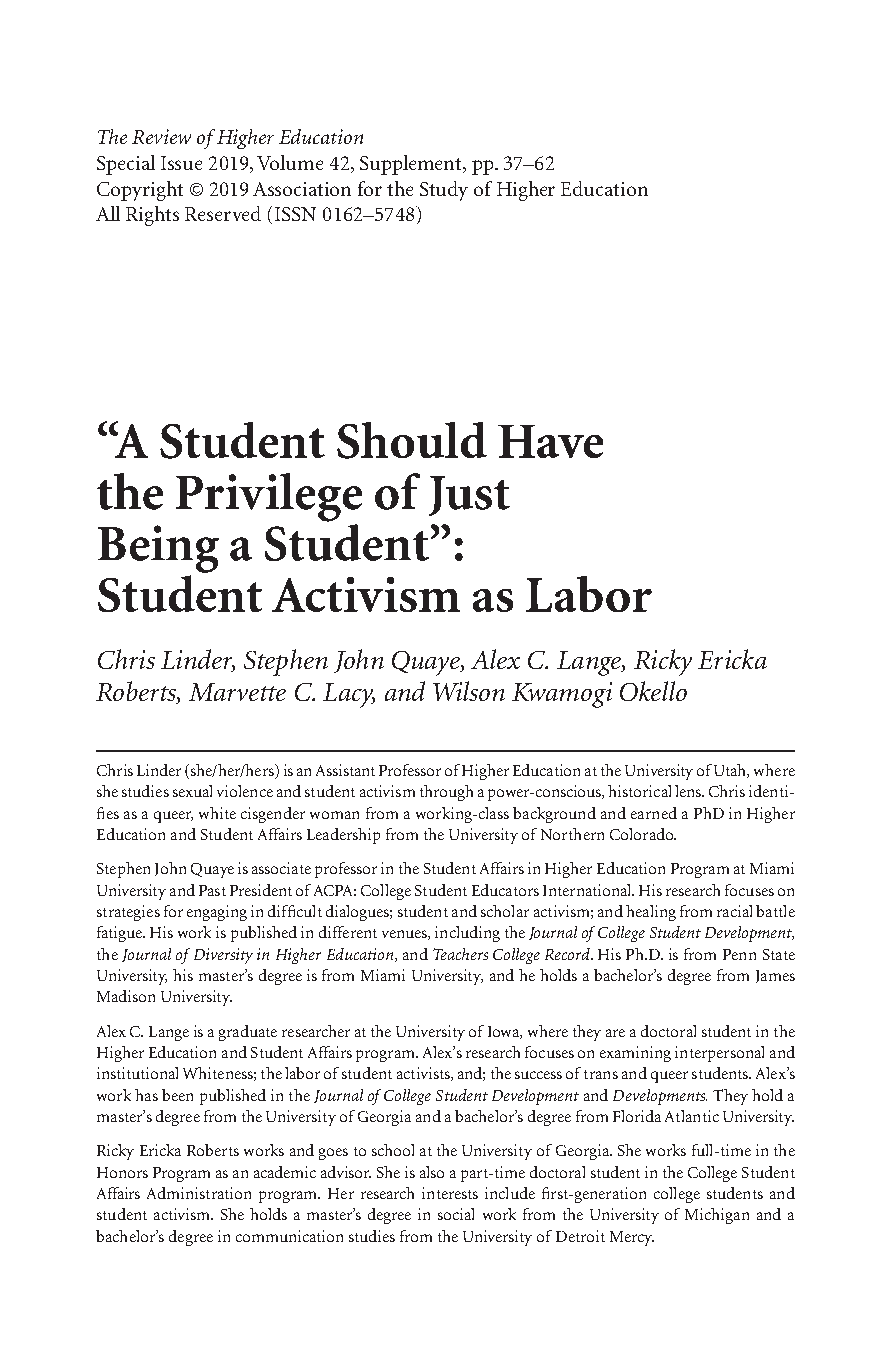  What do you see at coordinates (467, 934) in the screenshot?
I see `including` at bounding box center [467, 934].
